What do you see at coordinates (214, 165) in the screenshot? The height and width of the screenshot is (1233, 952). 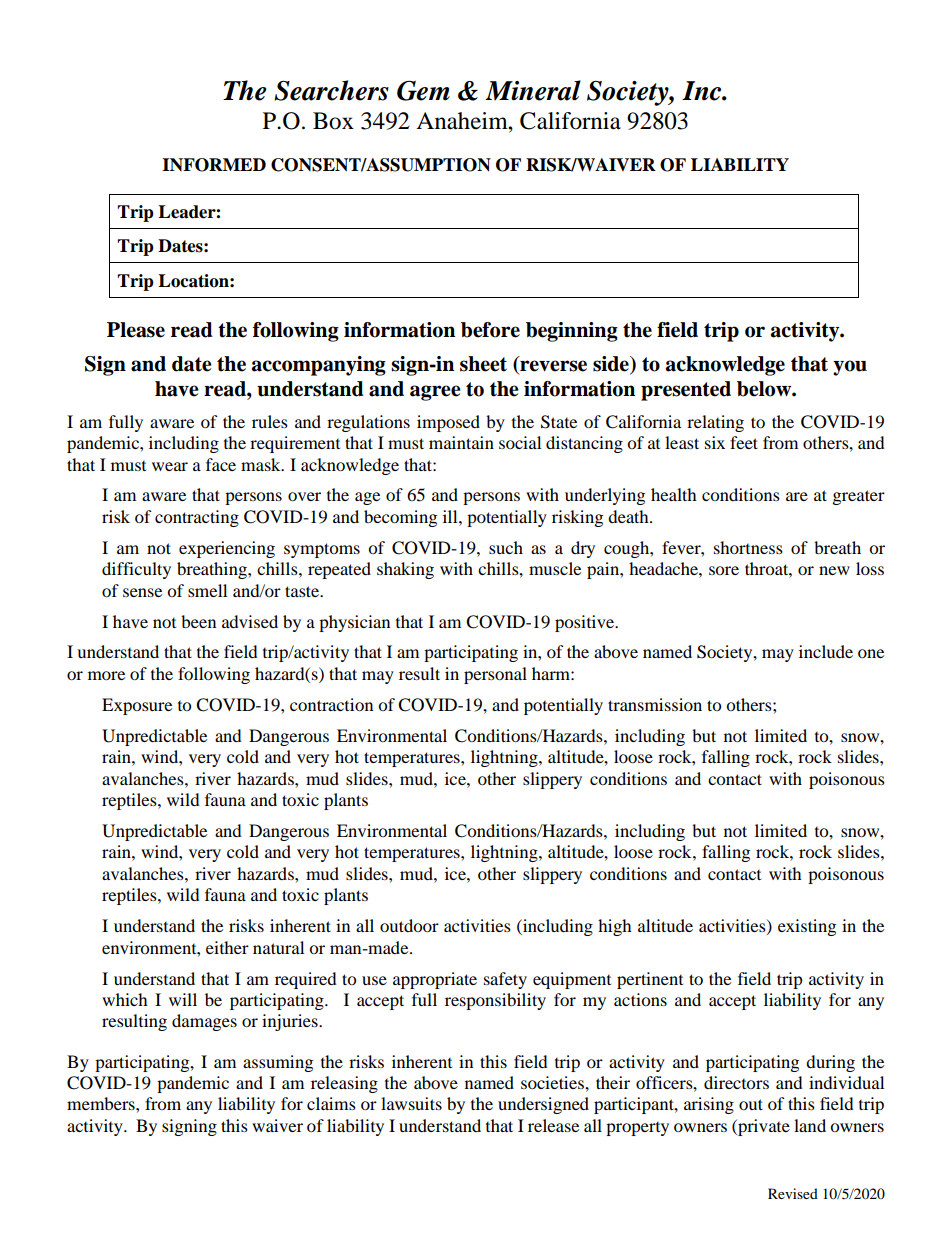 I see `INFORMED` at bounding box center [214, 165].
